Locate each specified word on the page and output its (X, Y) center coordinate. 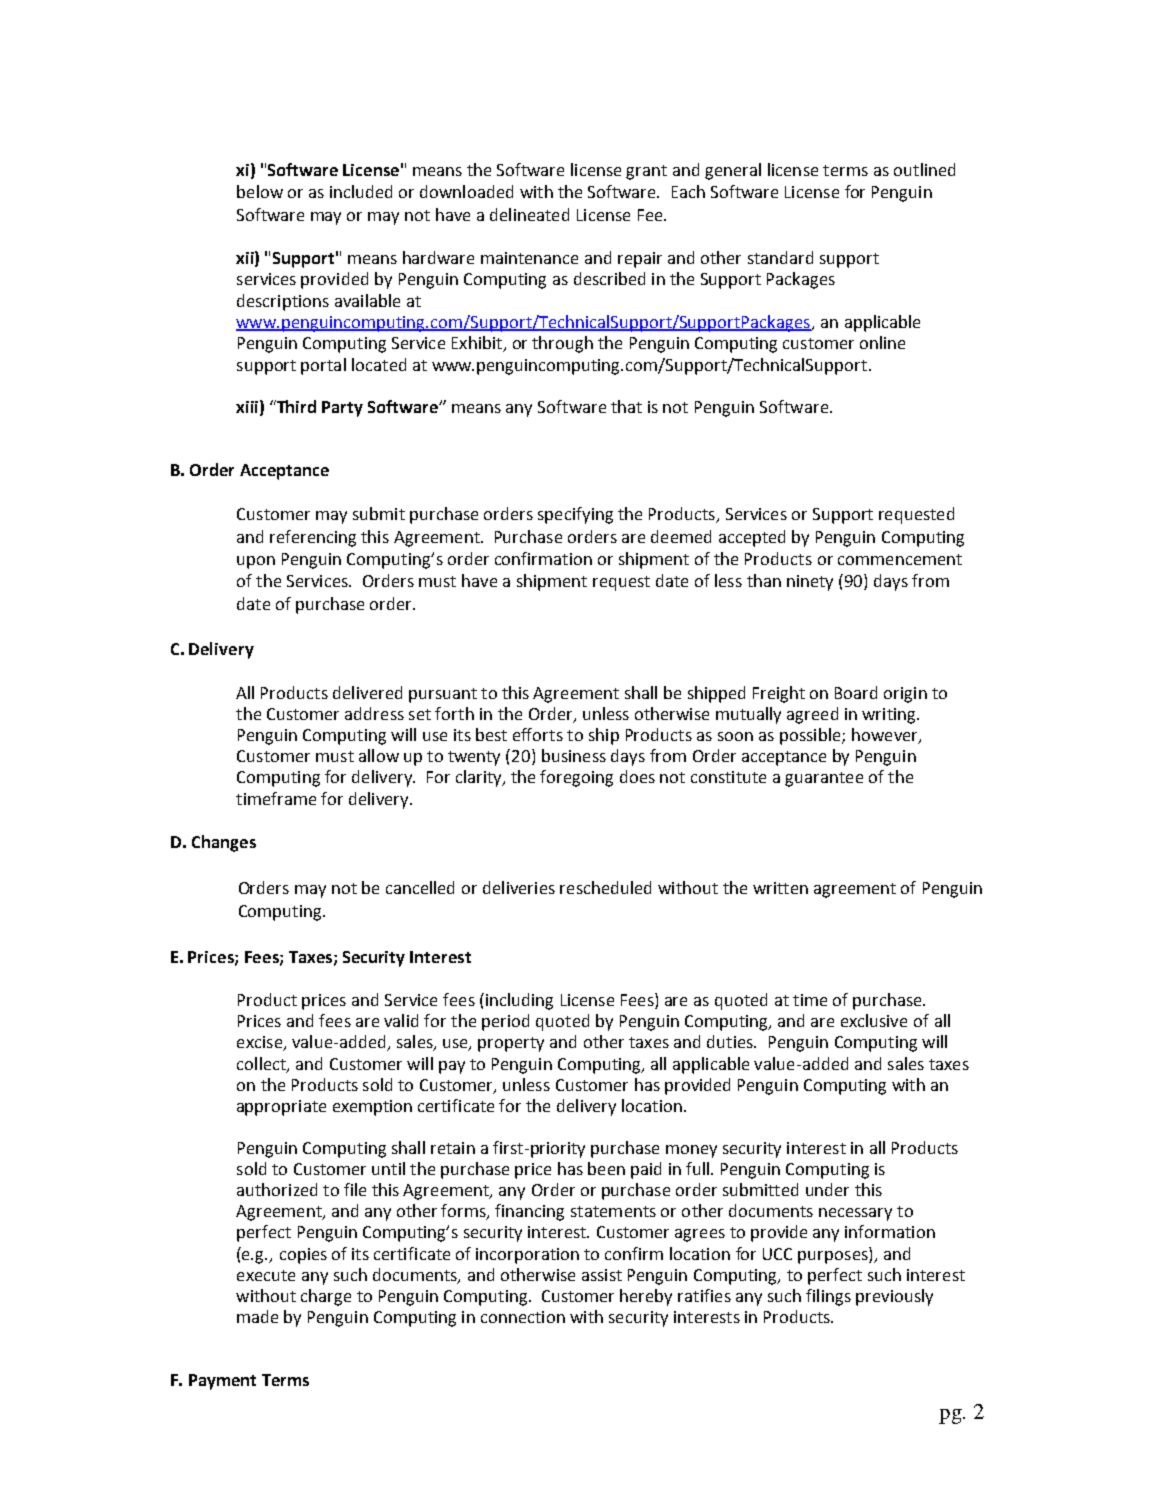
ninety (810, 583)
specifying (575, 515)
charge (326, 1297)
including (519, 1001)
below (260, 191)
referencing (313, 538)
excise (261, 1043)
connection (523, 1317)
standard (780, 257)
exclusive (874, 1020)
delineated (529, 214)
